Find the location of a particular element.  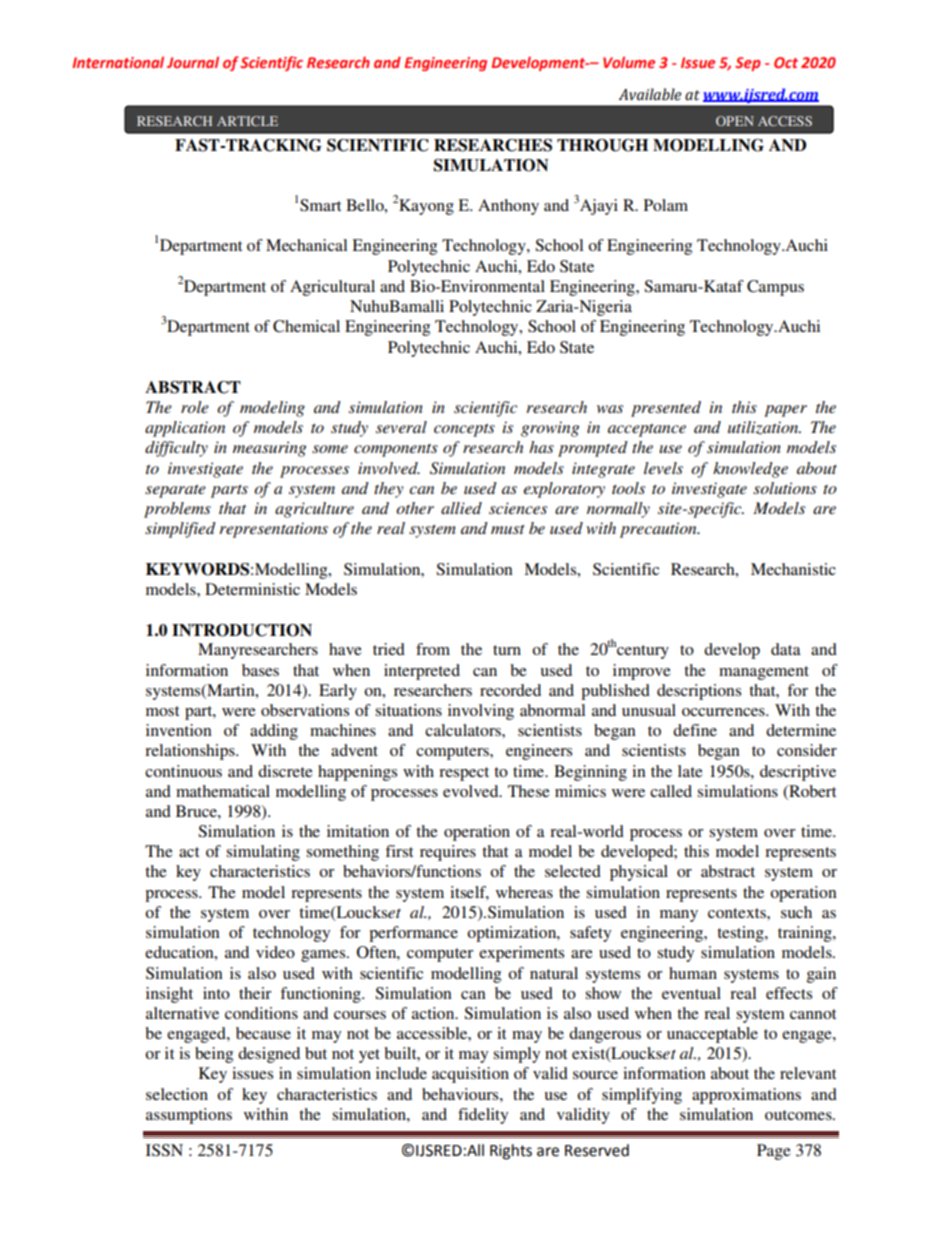

THROUGH is located at coordinates (602, 145).
